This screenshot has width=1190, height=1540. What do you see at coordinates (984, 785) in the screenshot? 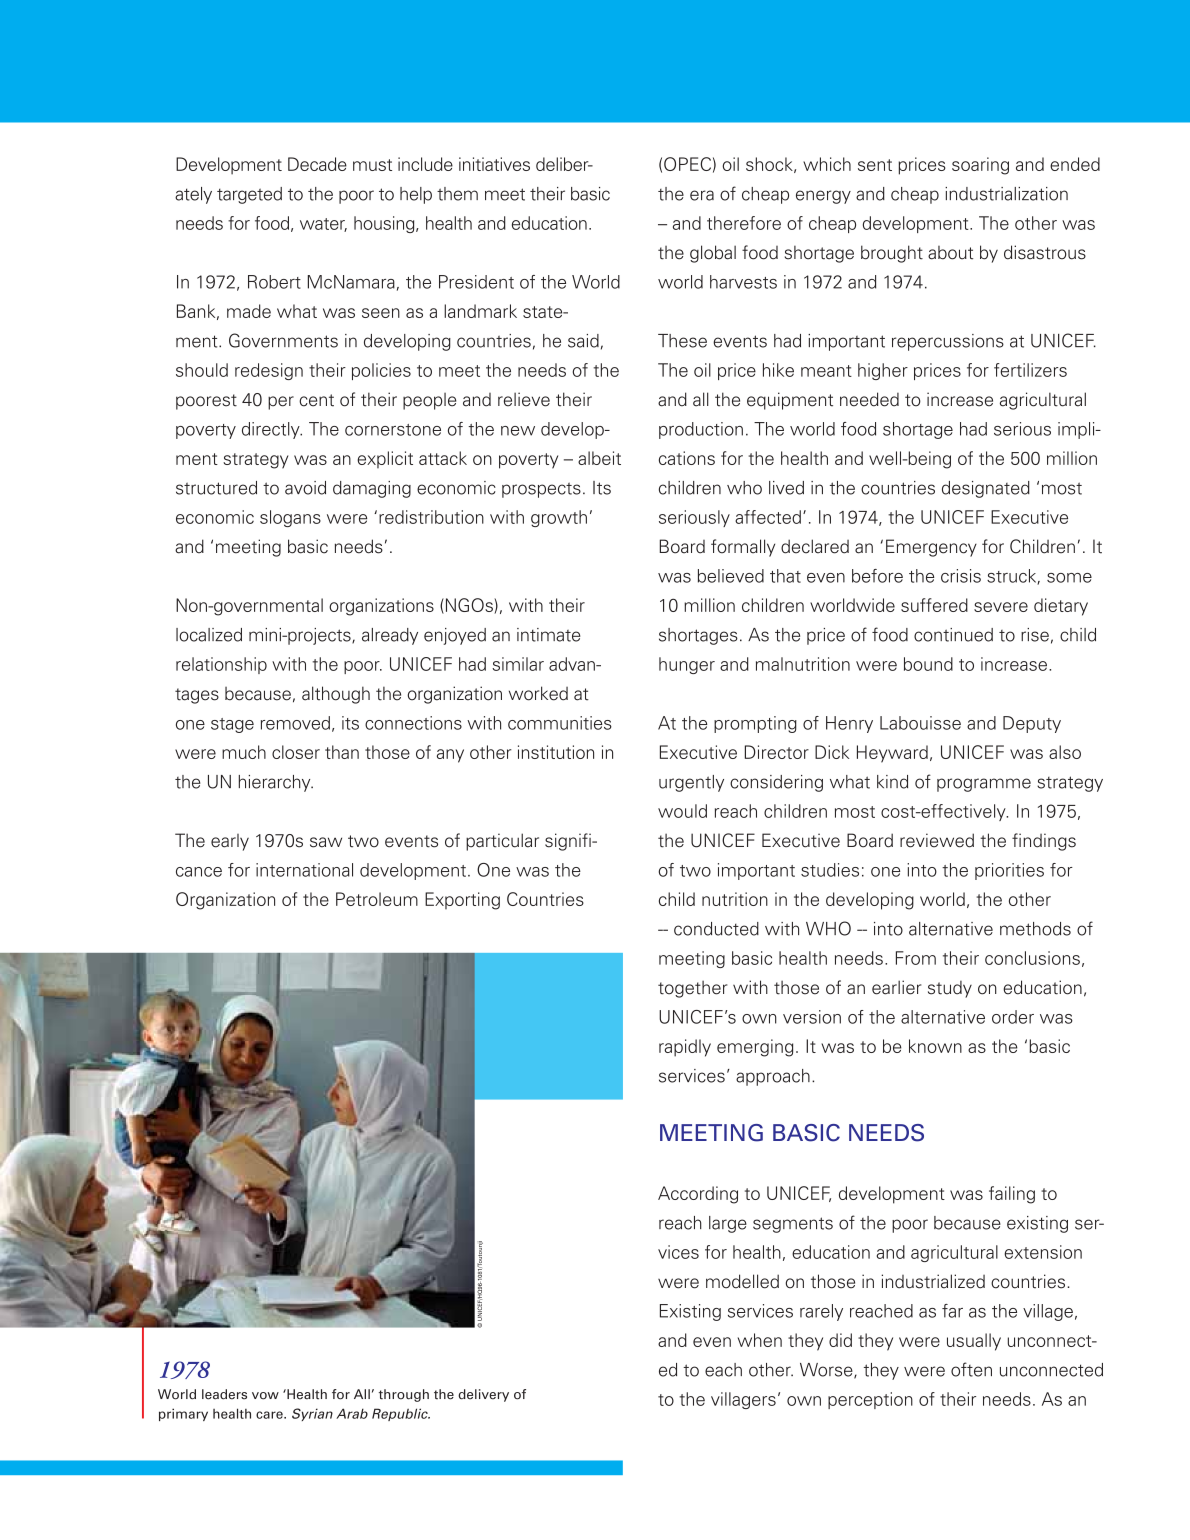
I see `programme` at bounding box center [984, 785].
